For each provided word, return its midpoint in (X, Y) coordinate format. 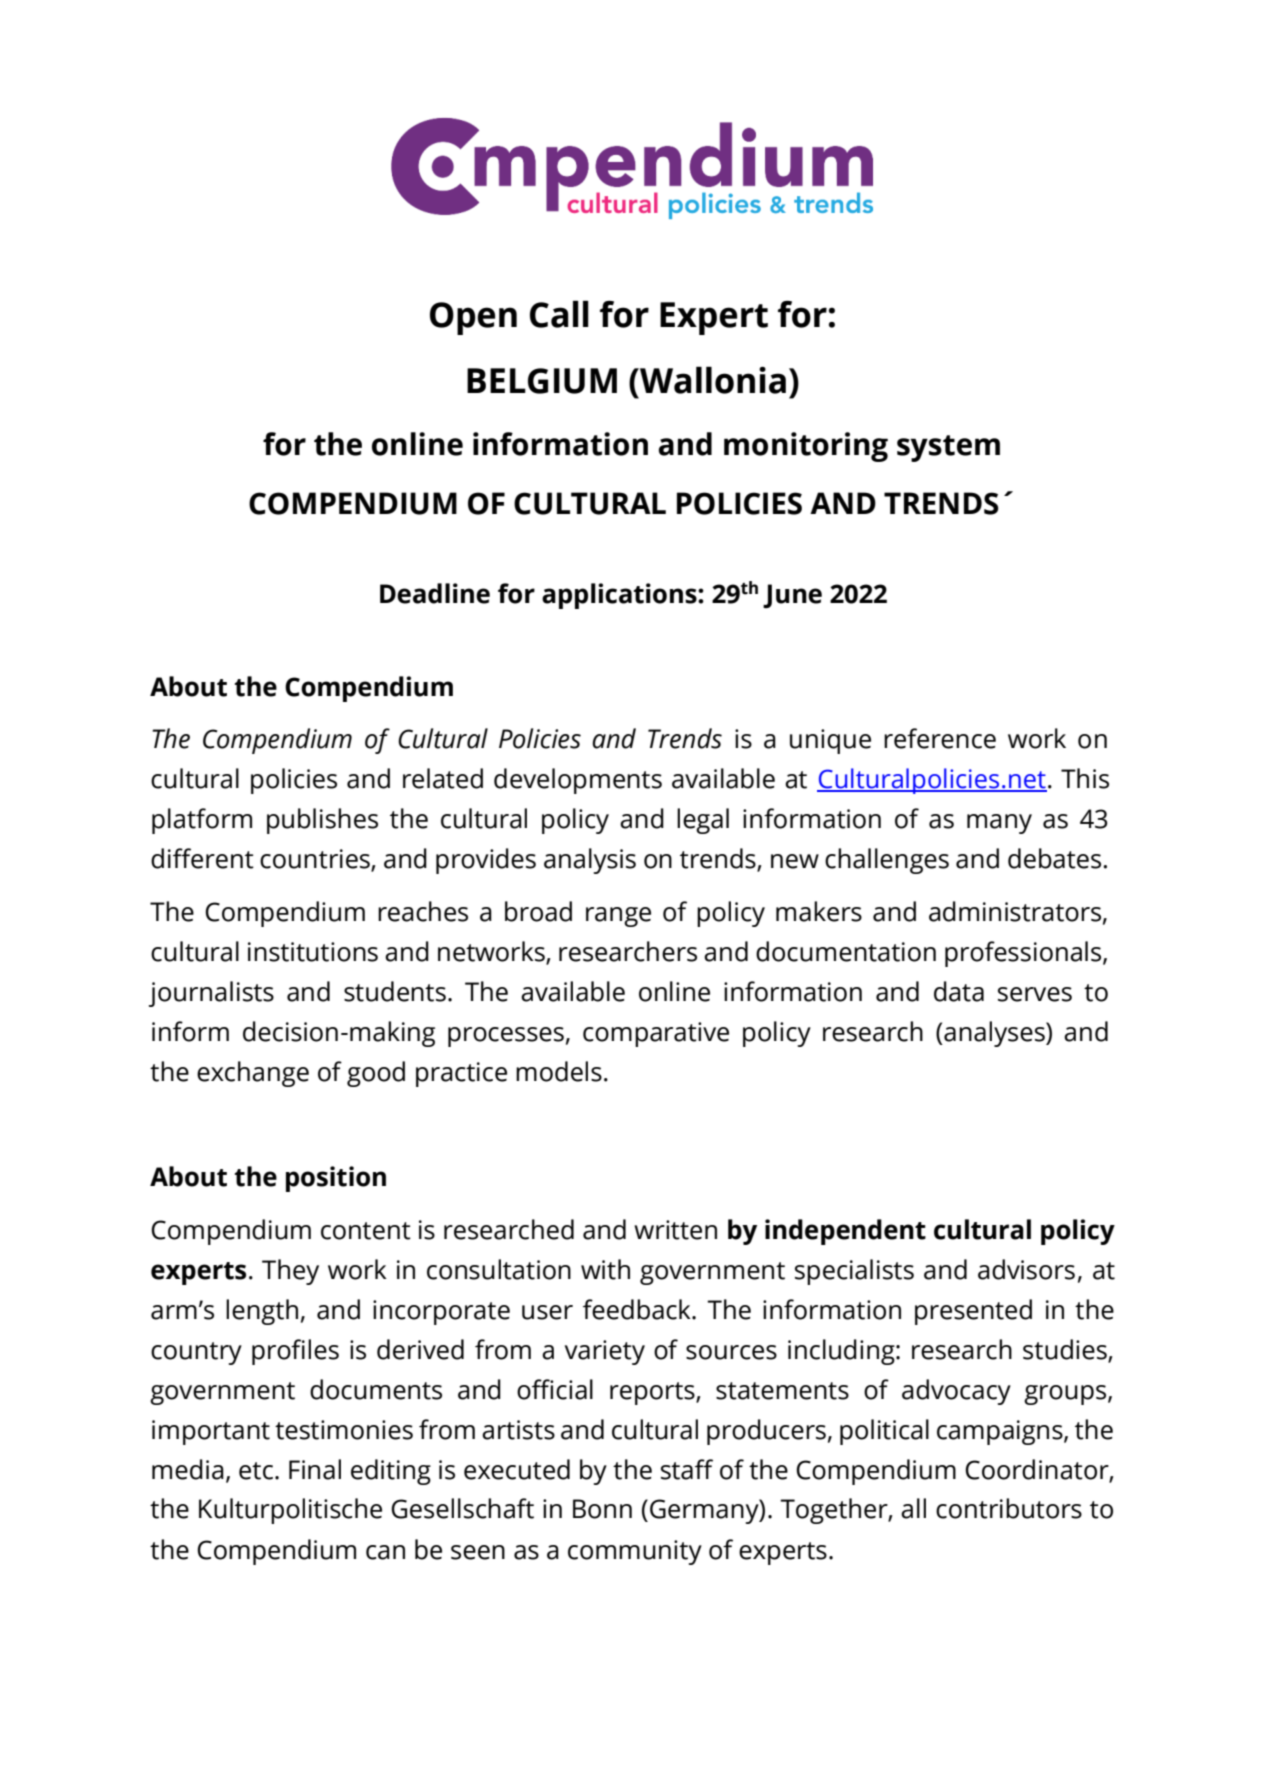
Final (315, 1469)
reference (940, 738)
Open (473, 318)
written (675, 1230)
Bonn (602, 1509)
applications (620, 596)
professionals (1024, 954)
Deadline (435, 593)
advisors (1026, 1269)
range (618, 917)
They (290, 1272)
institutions (313, 952)
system (948, 448)
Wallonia (712, 380)
